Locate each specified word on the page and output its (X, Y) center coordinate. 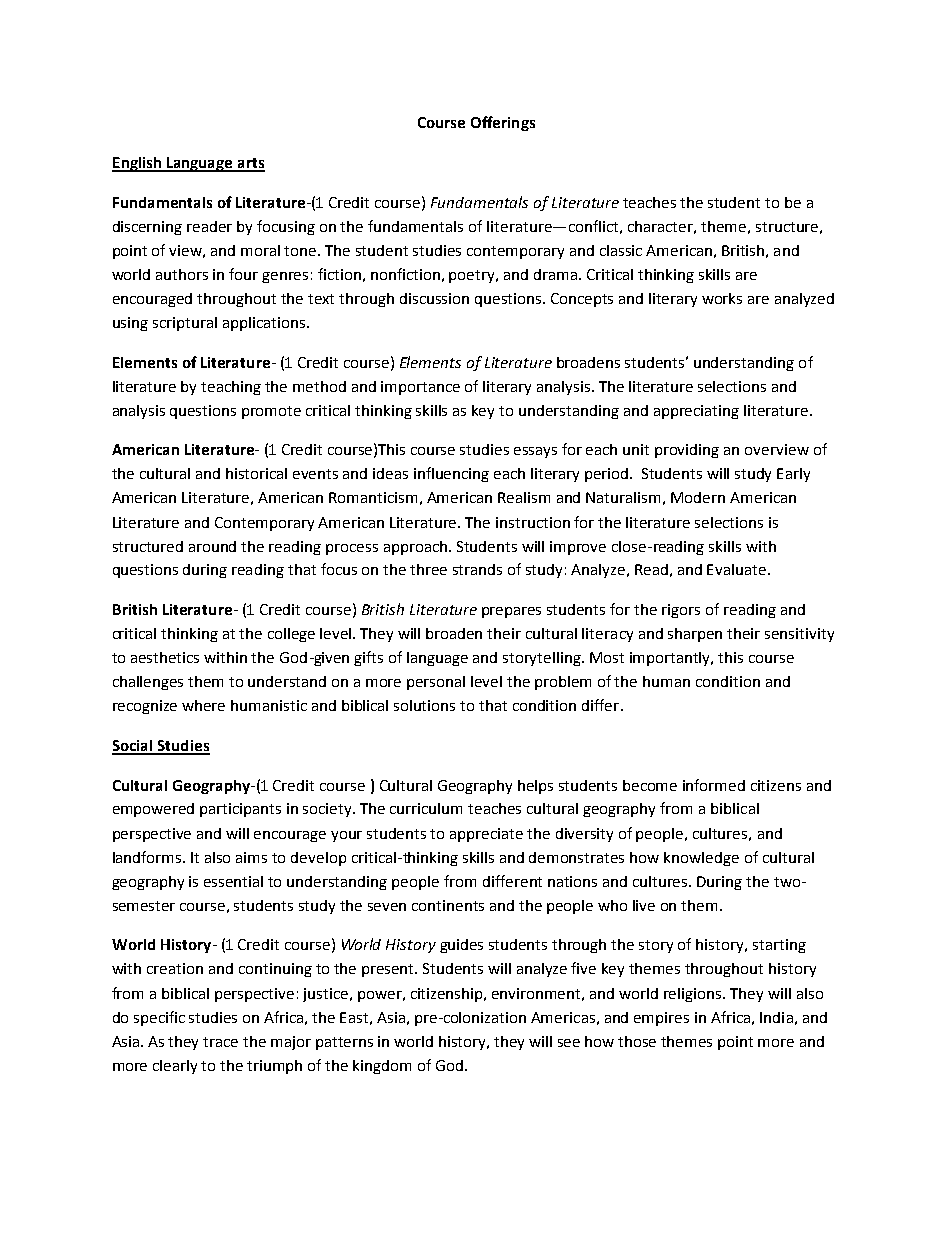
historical (256, 473)
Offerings (503, 123)
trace (220, 1042)
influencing (451, 474)
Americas (563, 1017)
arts (250, 164)
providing (687, 451)
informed (714, 785)
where (203, 705)
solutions (424, 705)
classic (621, 250)
